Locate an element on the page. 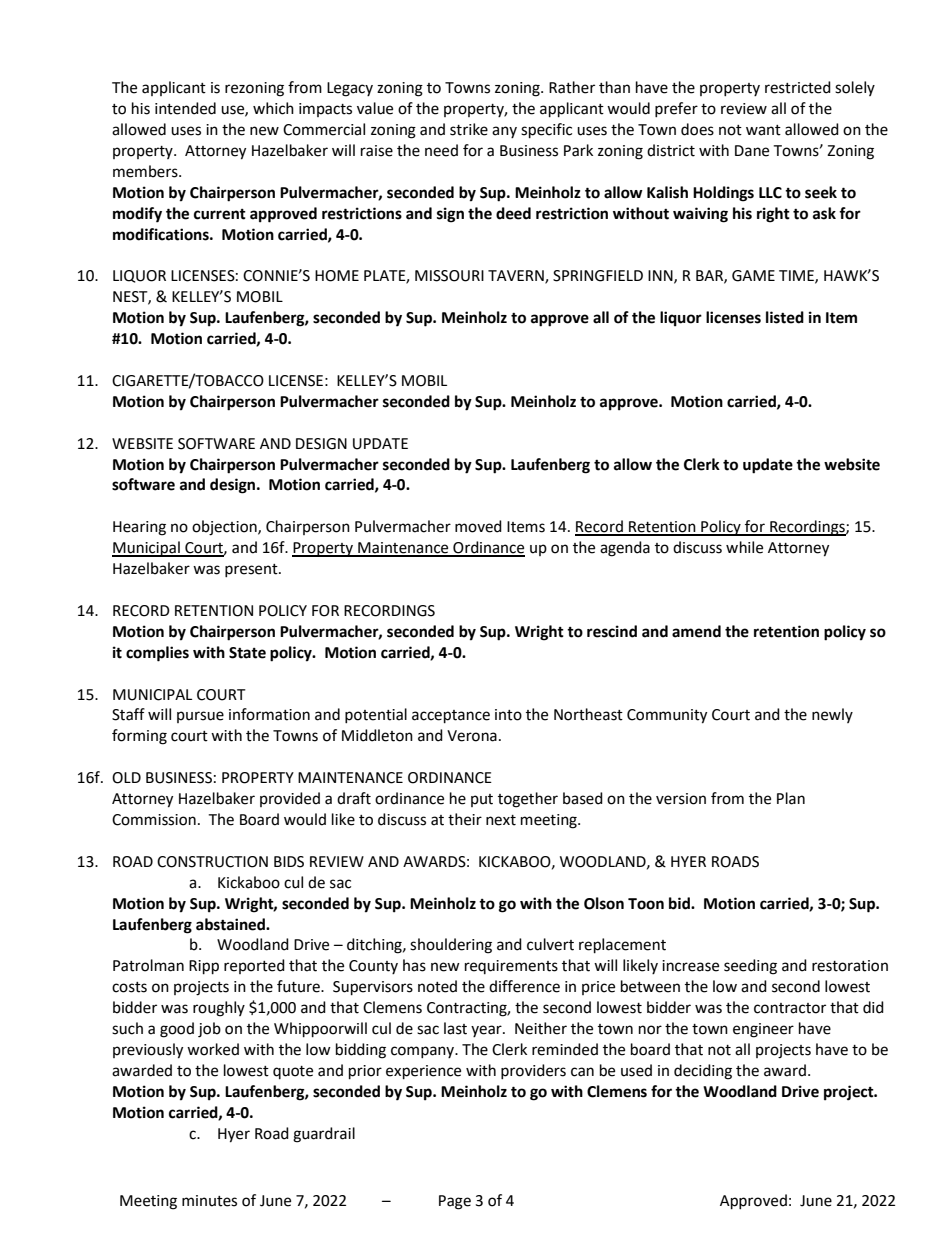 The height and width of the page is (1233, 952). State is located at coordinates (247, 653).
